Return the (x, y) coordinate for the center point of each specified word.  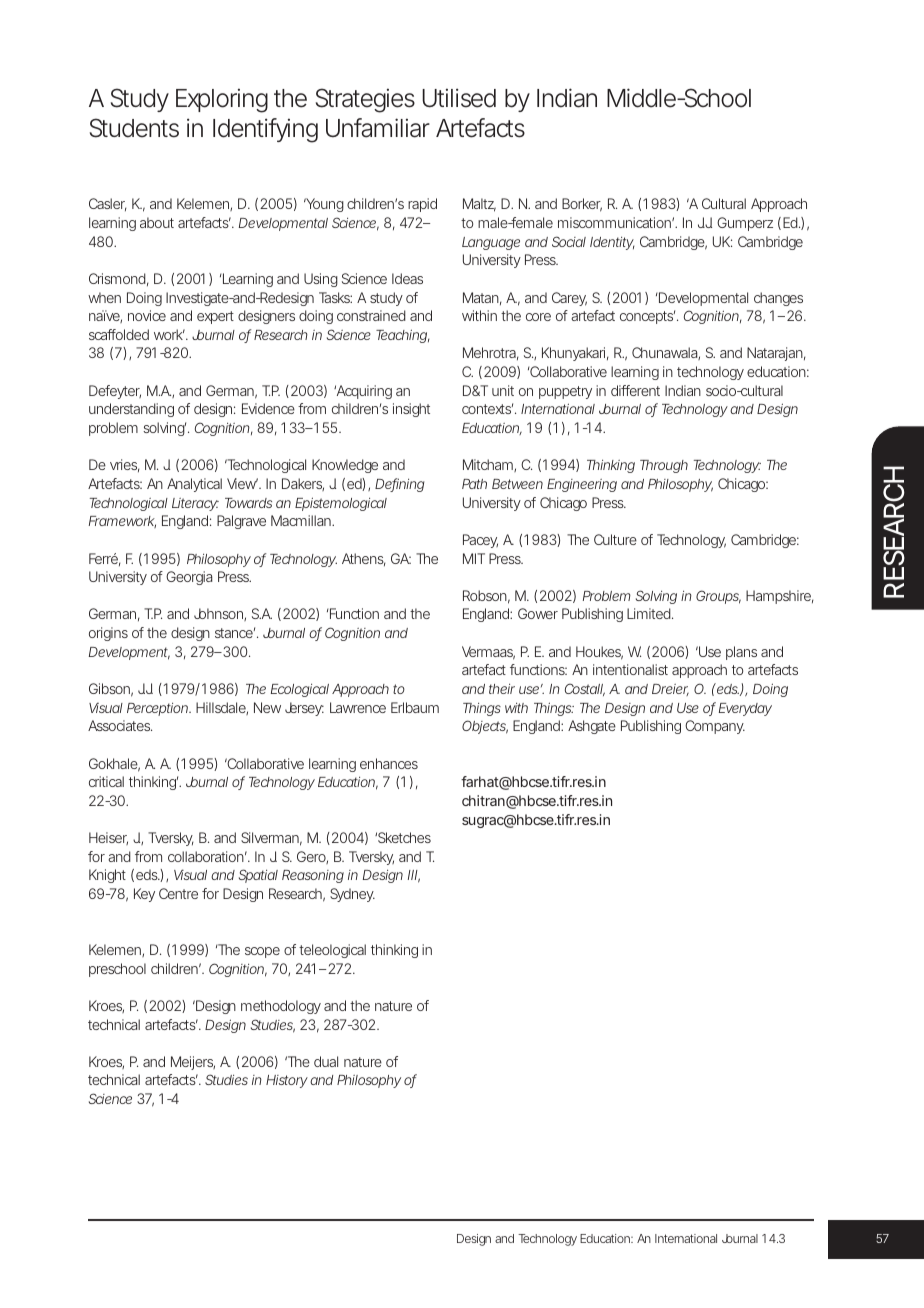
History (287, 1081)
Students (134, 128)
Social (569, 241)
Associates (120, 725)
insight (411, 410)
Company (715, 727)
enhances (389, 763)
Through (664, 466)
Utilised (459, 98)
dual (326, 1061)
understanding (131, 410)
